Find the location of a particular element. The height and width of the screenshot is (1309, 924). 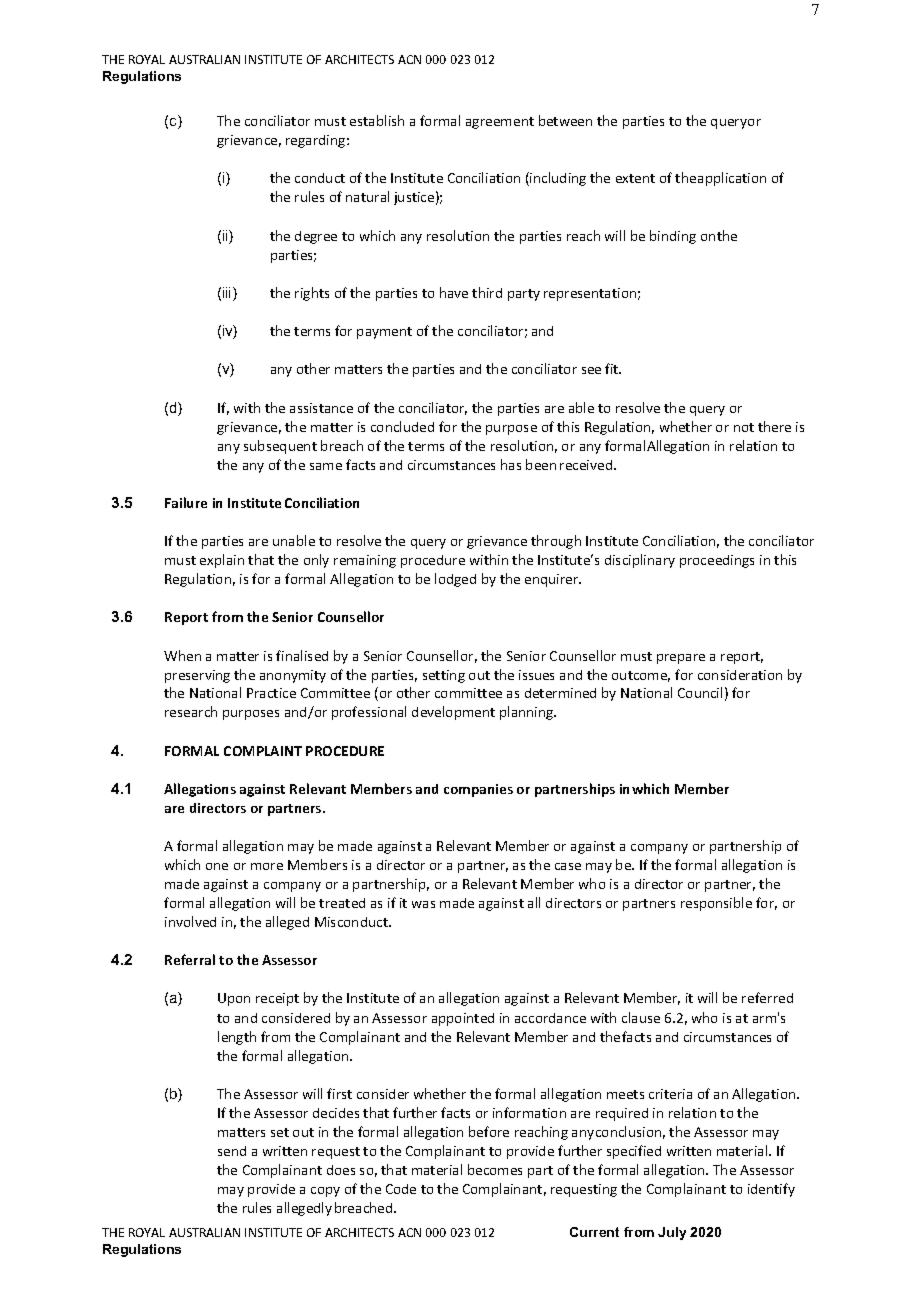

July is located at coordinates (672, 1233).
